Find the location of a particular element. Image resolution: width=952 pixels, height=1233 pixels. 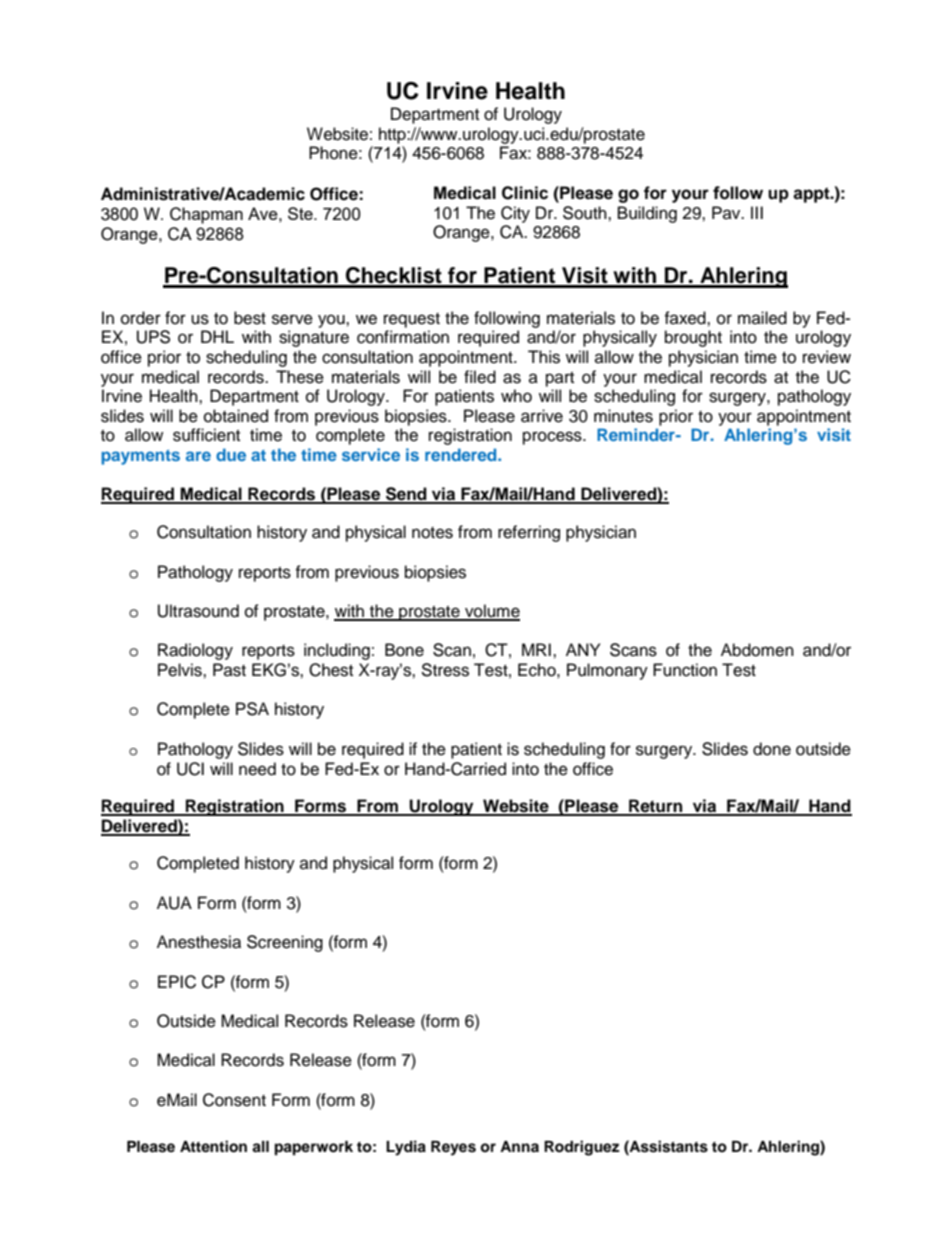

Past is located at coordinates (229, 670).
